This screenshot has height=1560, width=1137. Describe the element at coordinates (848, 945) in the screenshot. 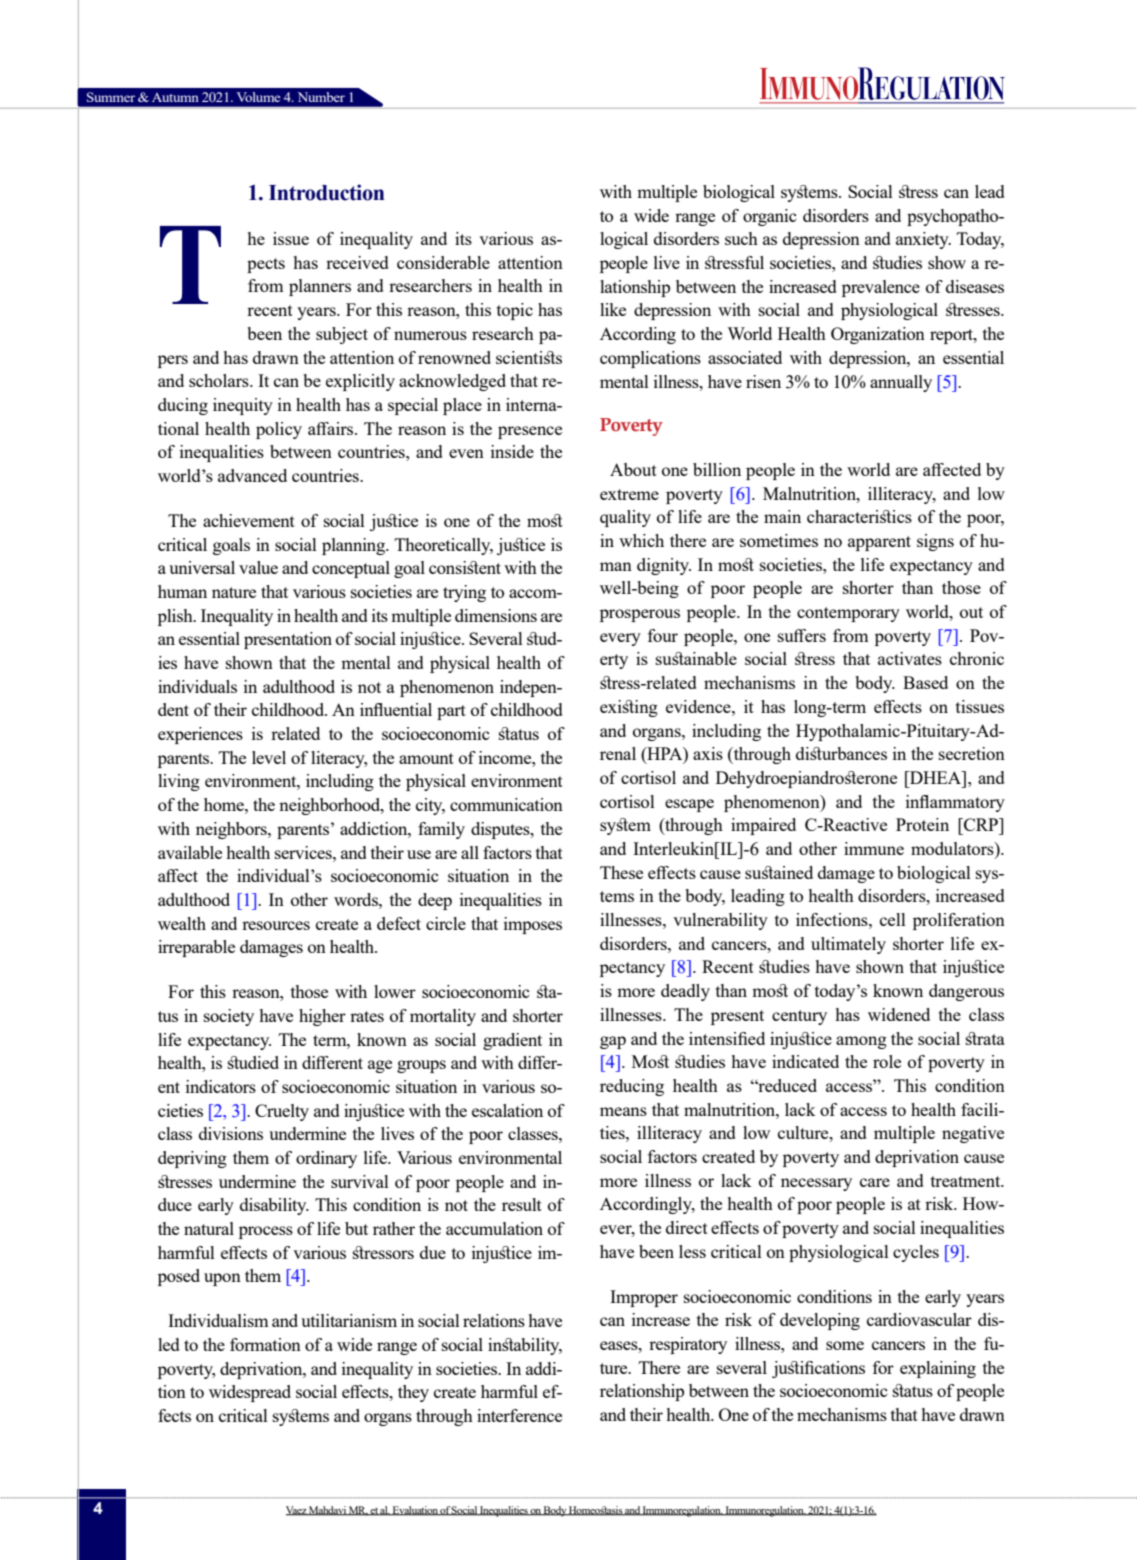

I see `ultimately` at that location.
